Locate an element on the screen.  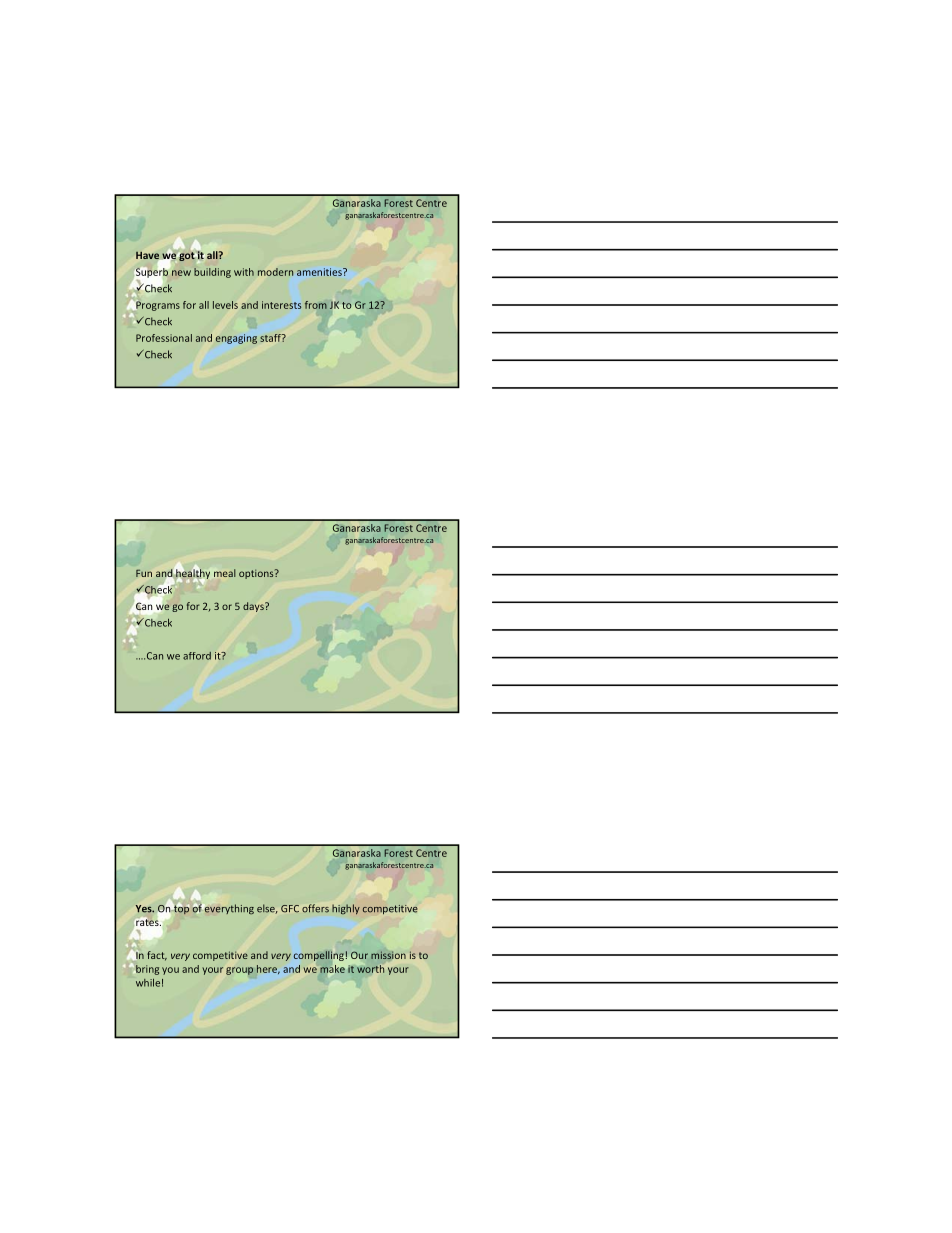
worth is located at coordinates (370, 969).
